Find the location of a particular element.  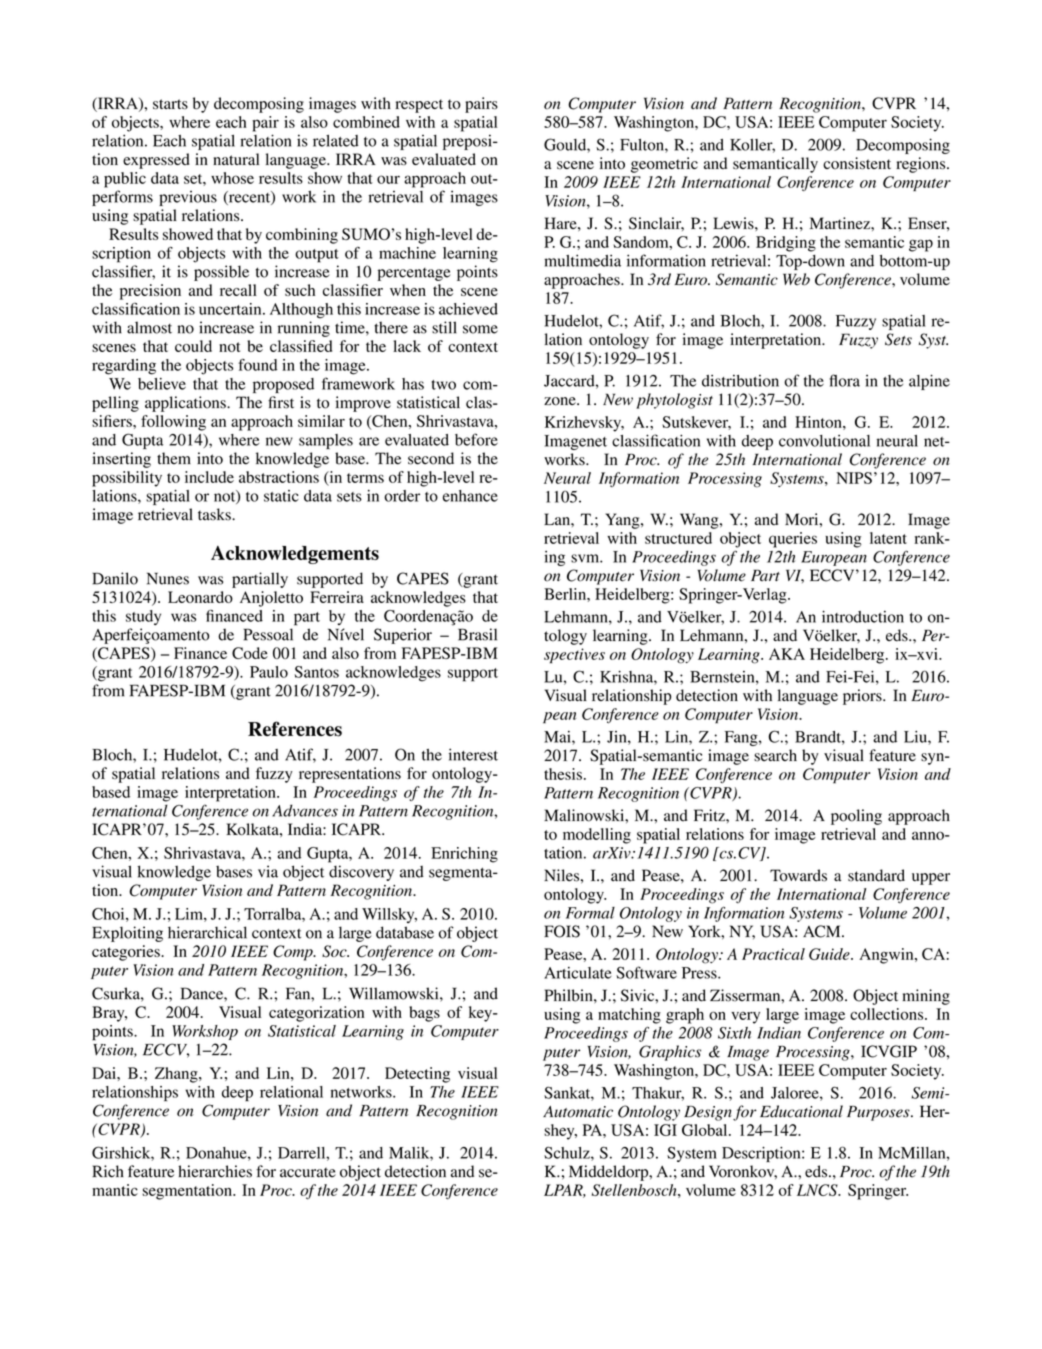

natural is located at coordinates (236, 159).
